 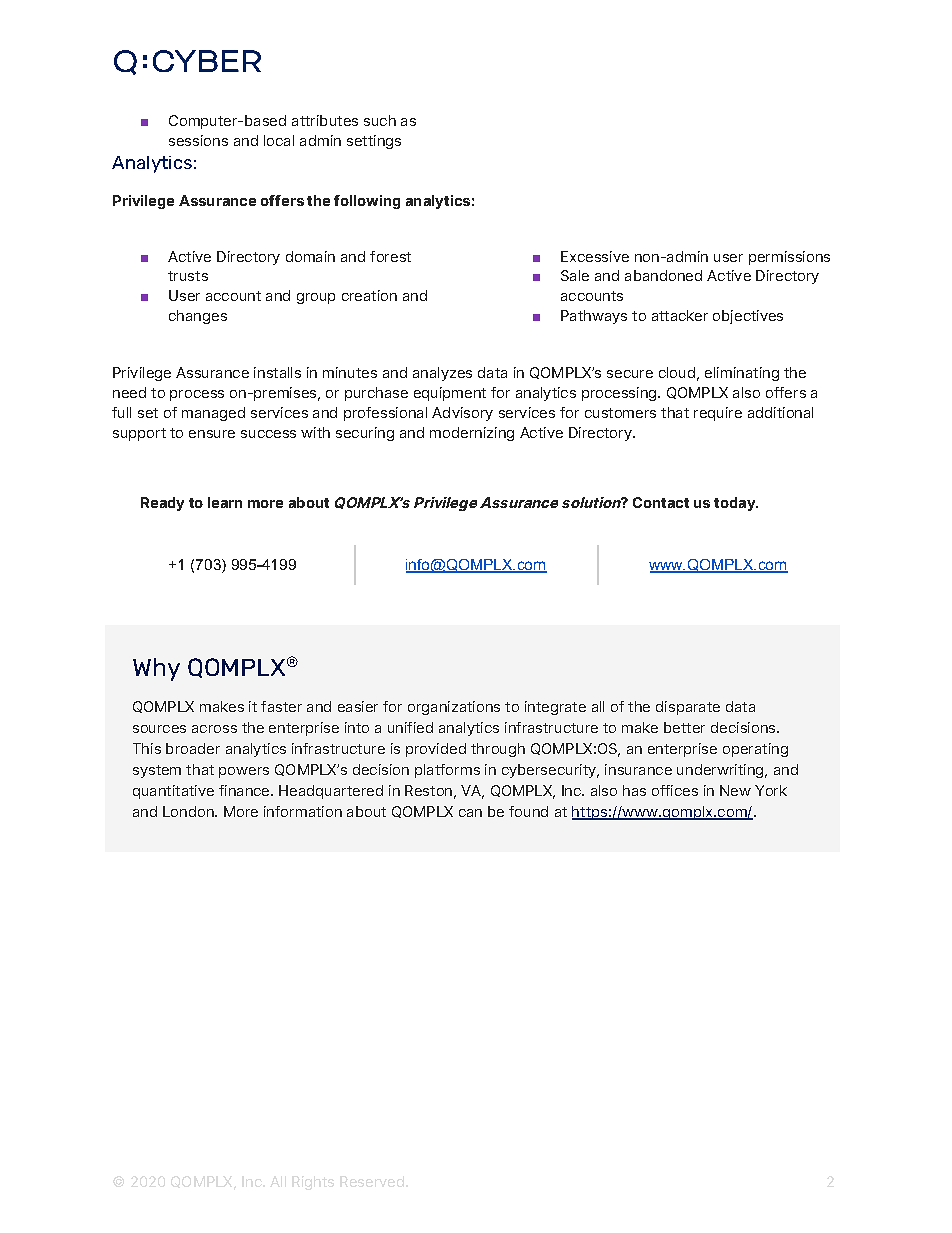 What do you see at coordinates (374, 142) in the screenshot?
I see `settings` at bounding box center [374, 142].
